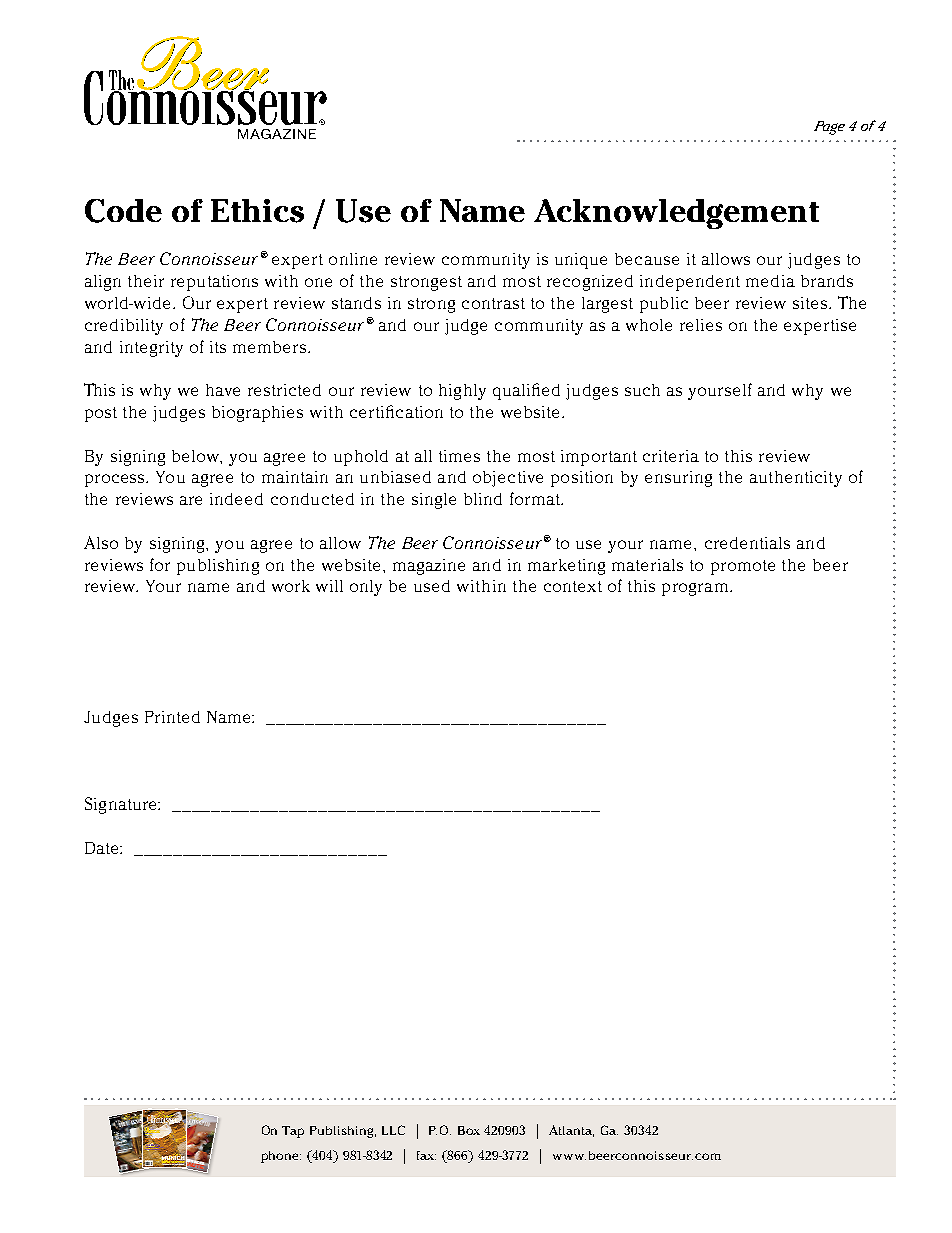 This screenshot has width=952, height=1233. Describe the element at coordinates (493, 303) in the screenshot. I see `contrast` at that location.
